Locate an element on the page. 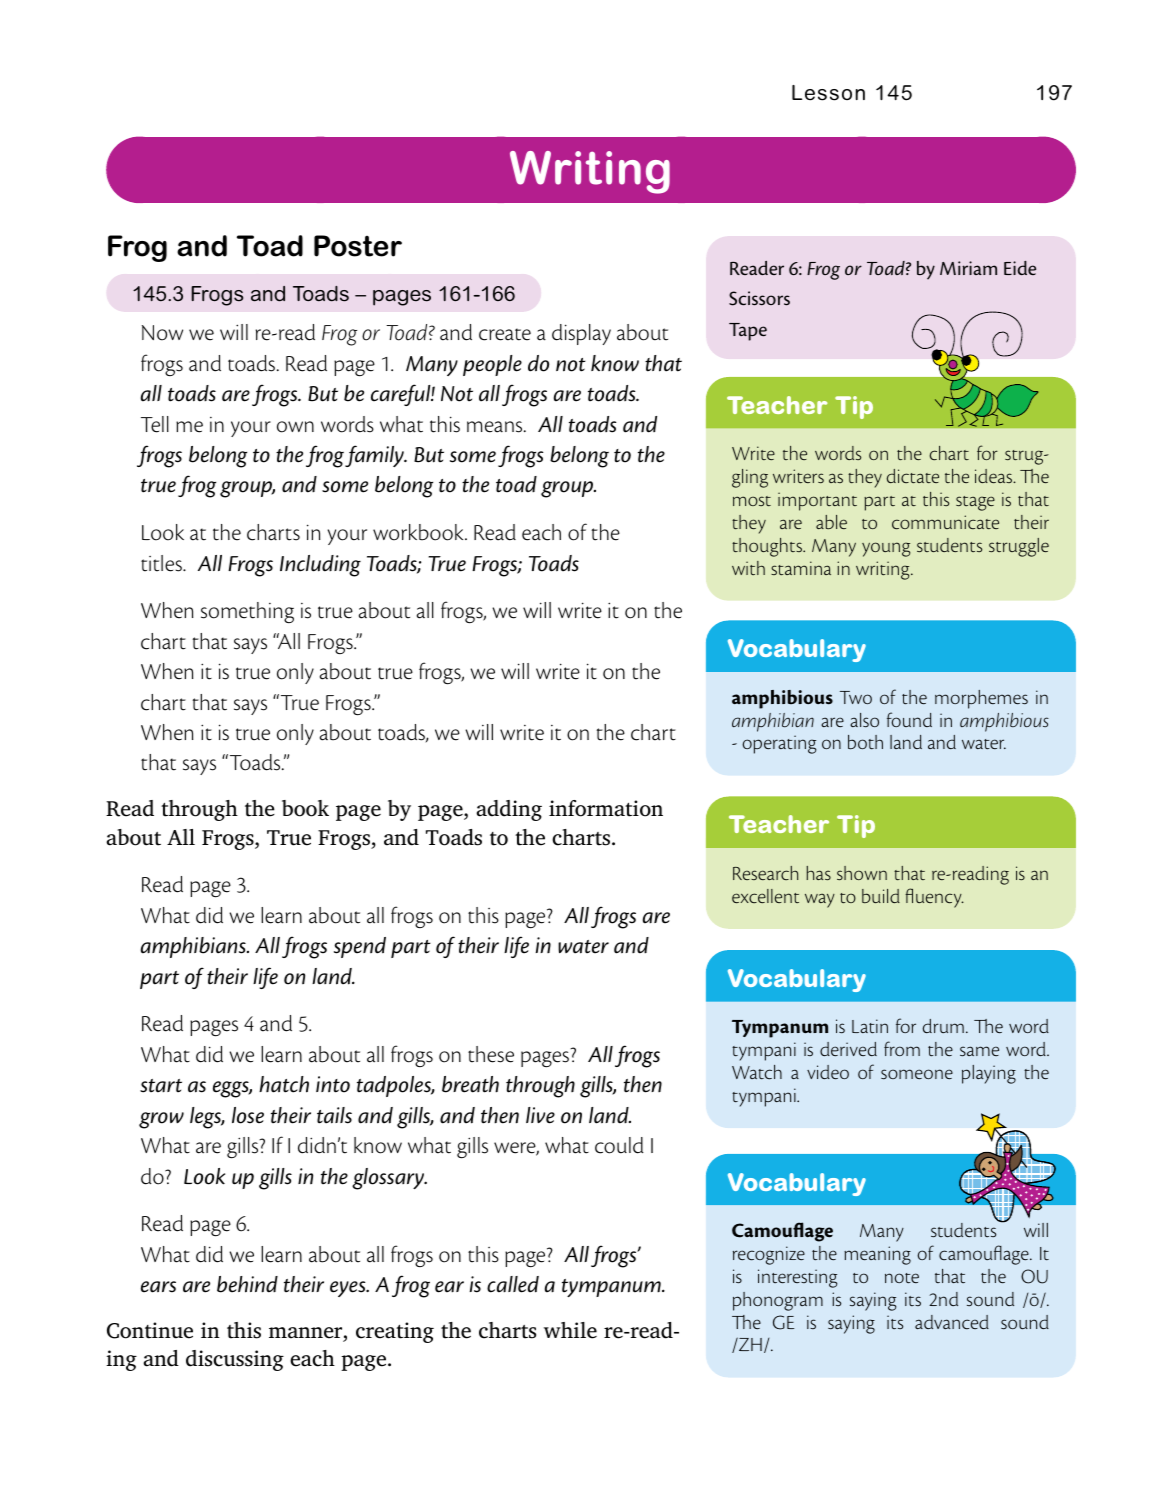 The height and width of the document is (1508, 1165). Poster is located at coordinates (358, 246).
